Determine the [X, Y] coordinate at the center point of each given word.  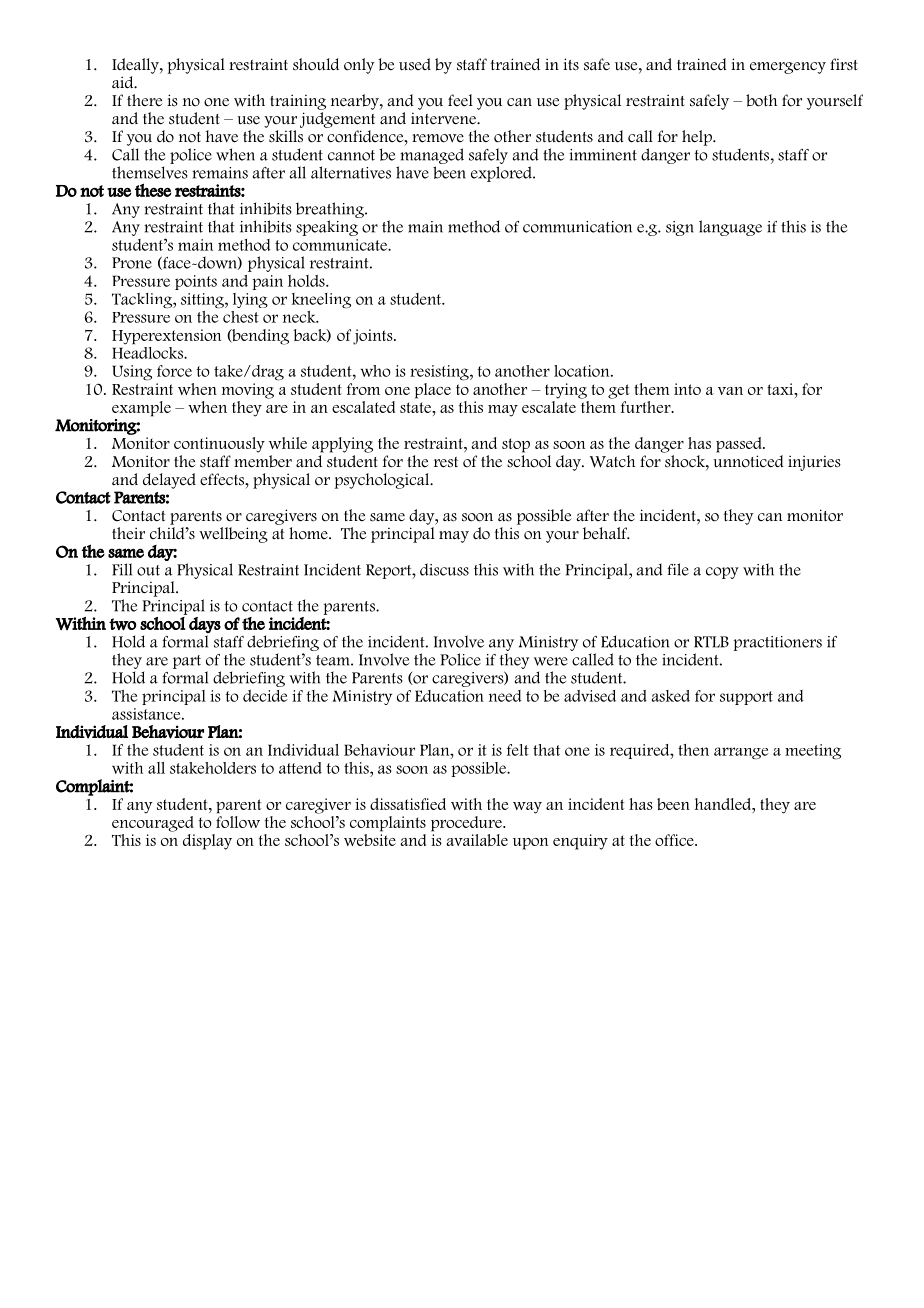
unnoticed [748, 461]
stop [516, 445]
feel [460, 100]
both [761, 100]
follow [238, 820]
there [144, 100]
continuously [219, 445]
